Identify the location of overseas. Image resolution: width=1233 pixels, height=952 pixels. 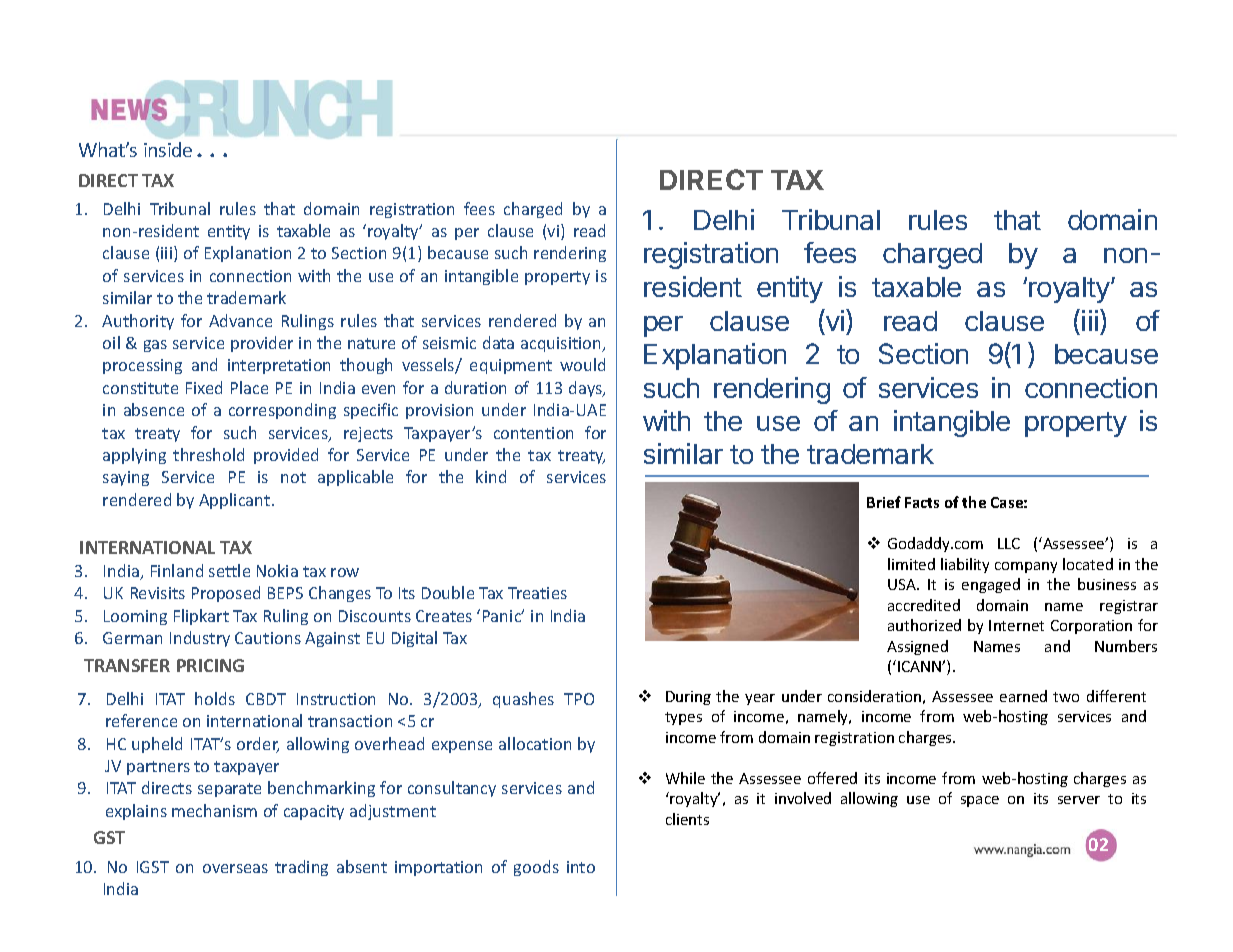
(235, 868).
